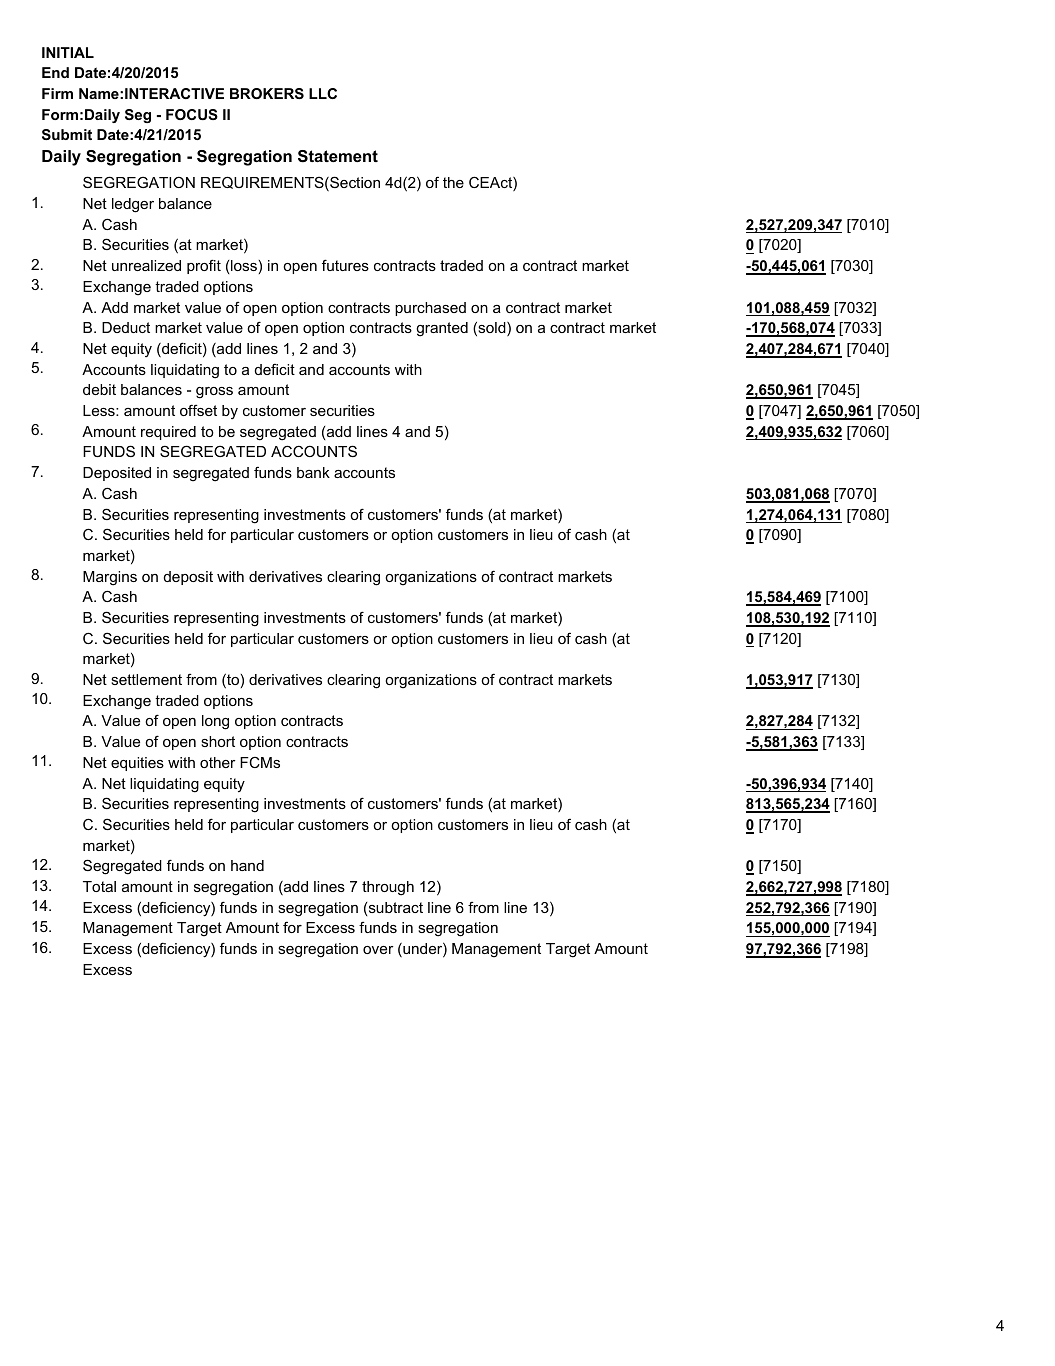 The width and height of the page is (1055, 1366). What do you see at coordinates (99, 886) in the page?
I see `Total` at bounding box center [99, 886].
